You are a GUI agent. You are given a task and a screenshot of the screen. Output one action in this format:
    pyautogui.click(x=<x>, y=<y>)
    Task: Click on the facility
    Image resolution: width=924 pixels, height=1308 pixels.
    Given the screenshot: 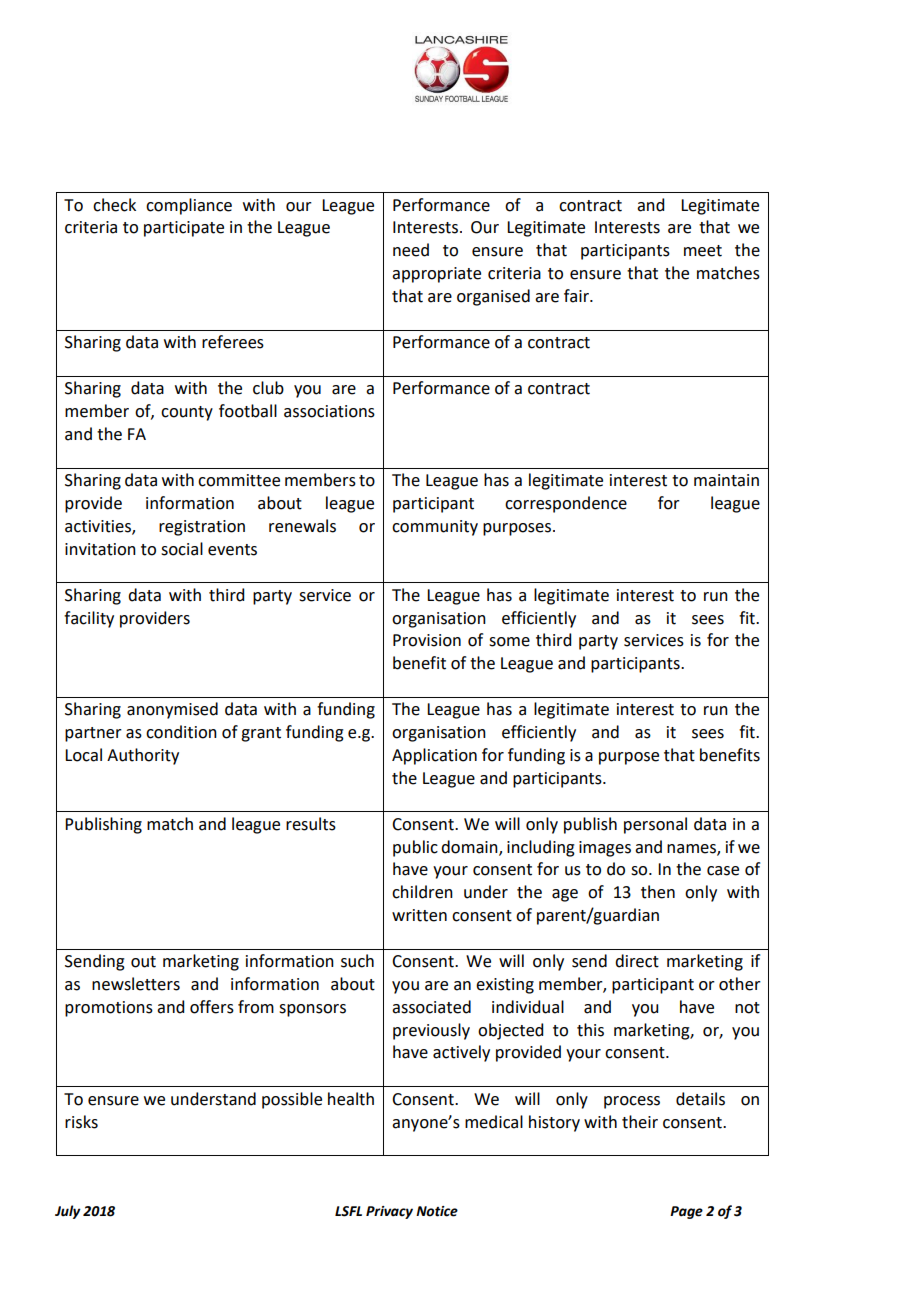 What is the action you would take?
    pyautogui.click(x=89, y=619)
